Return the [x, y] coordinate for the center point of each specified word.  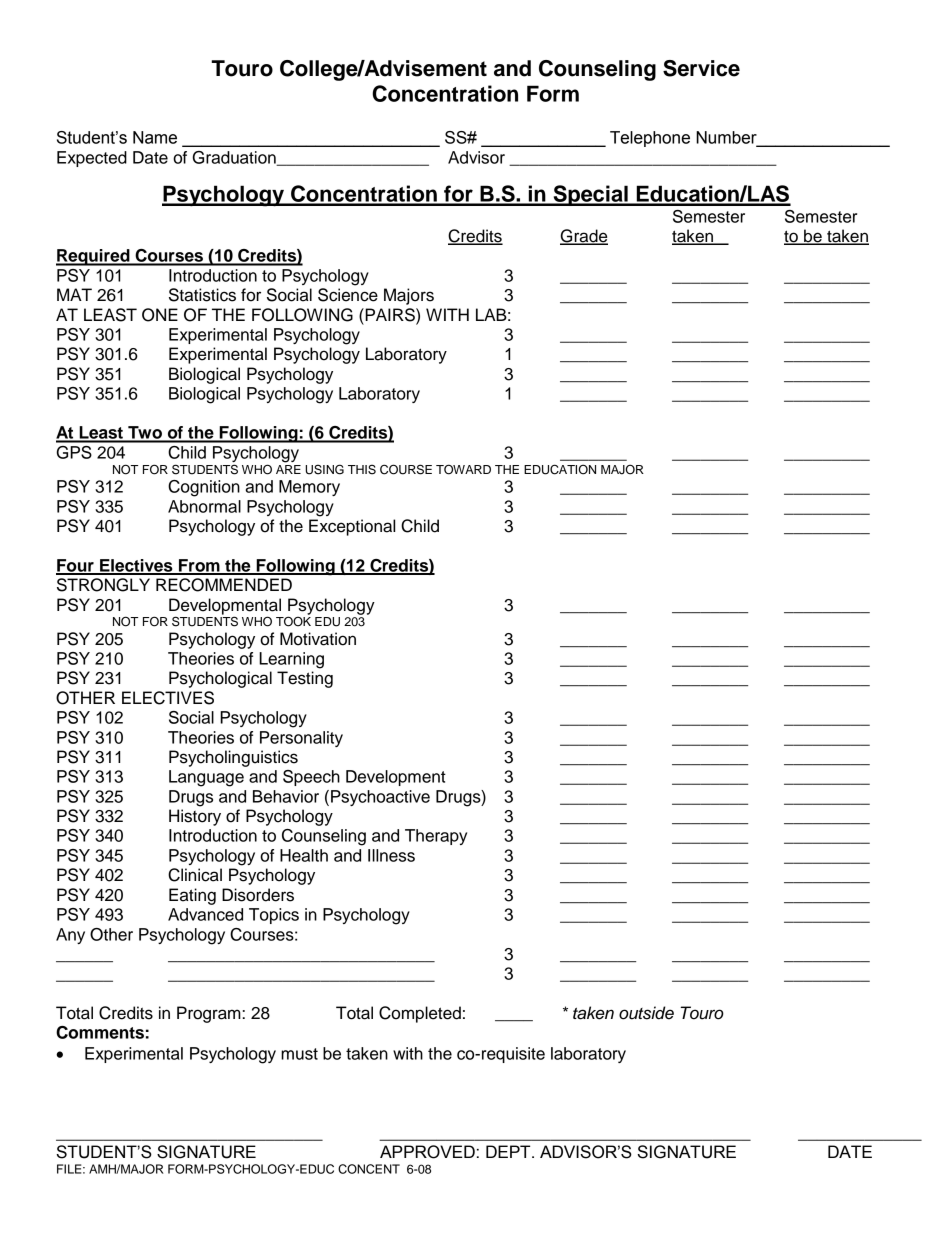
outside [646, 1013]
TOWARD [463, 469]
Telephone [650, 139]
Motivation [318, 639]
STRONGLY [103, 585]
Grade [584, 237]
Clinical [195, 875]
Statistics [202, 295]
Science [348, 295]
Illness [391, 855]
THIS [362, 469]
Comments [100, 1032]
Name [155, 137]
